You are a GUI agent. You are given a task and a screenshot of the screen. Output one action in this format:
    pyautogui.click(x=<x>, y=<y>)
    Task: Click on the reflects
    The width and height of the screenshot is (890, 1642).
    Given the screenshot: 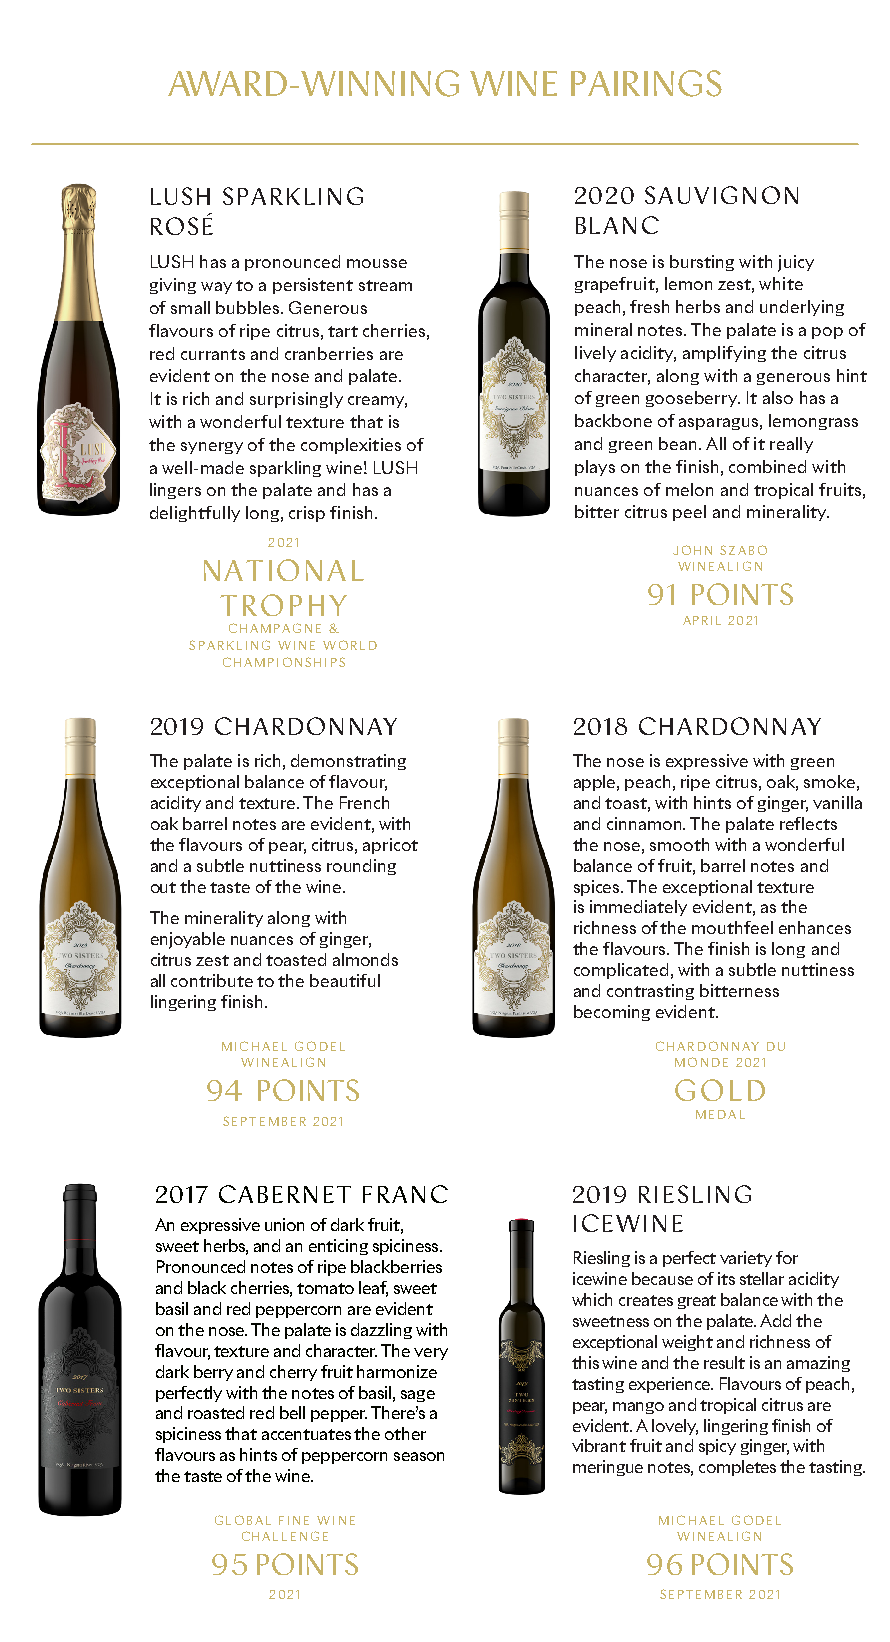 What is the action you would take?
    pyautogui.click(x=808, y=823)
